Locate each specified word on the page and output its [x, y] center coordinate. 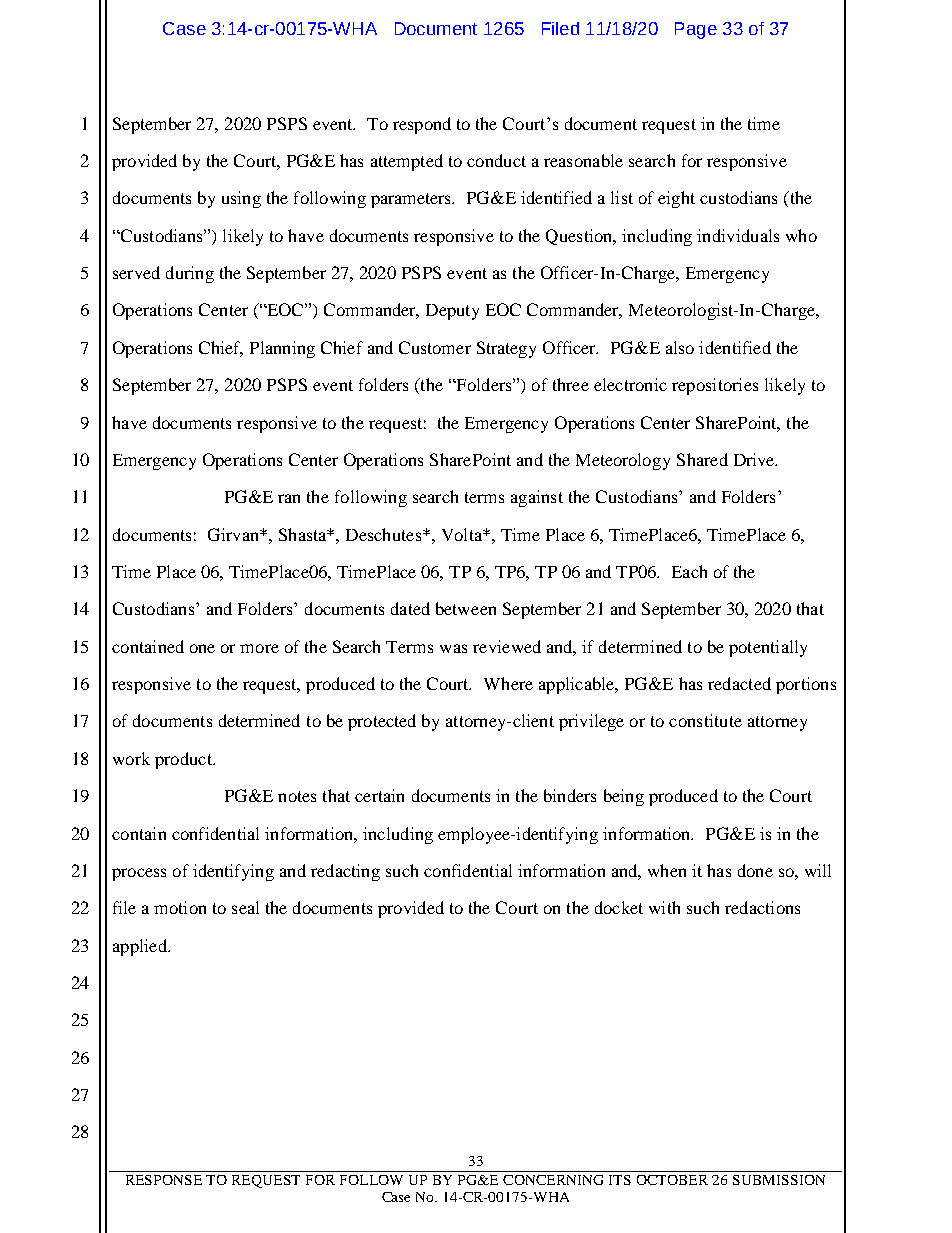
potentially [768, 648]
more [259, 648]
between [466, 608]
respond [422, 125]
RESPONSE [164, 1180]
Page [696, 30]
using [241, 199]
